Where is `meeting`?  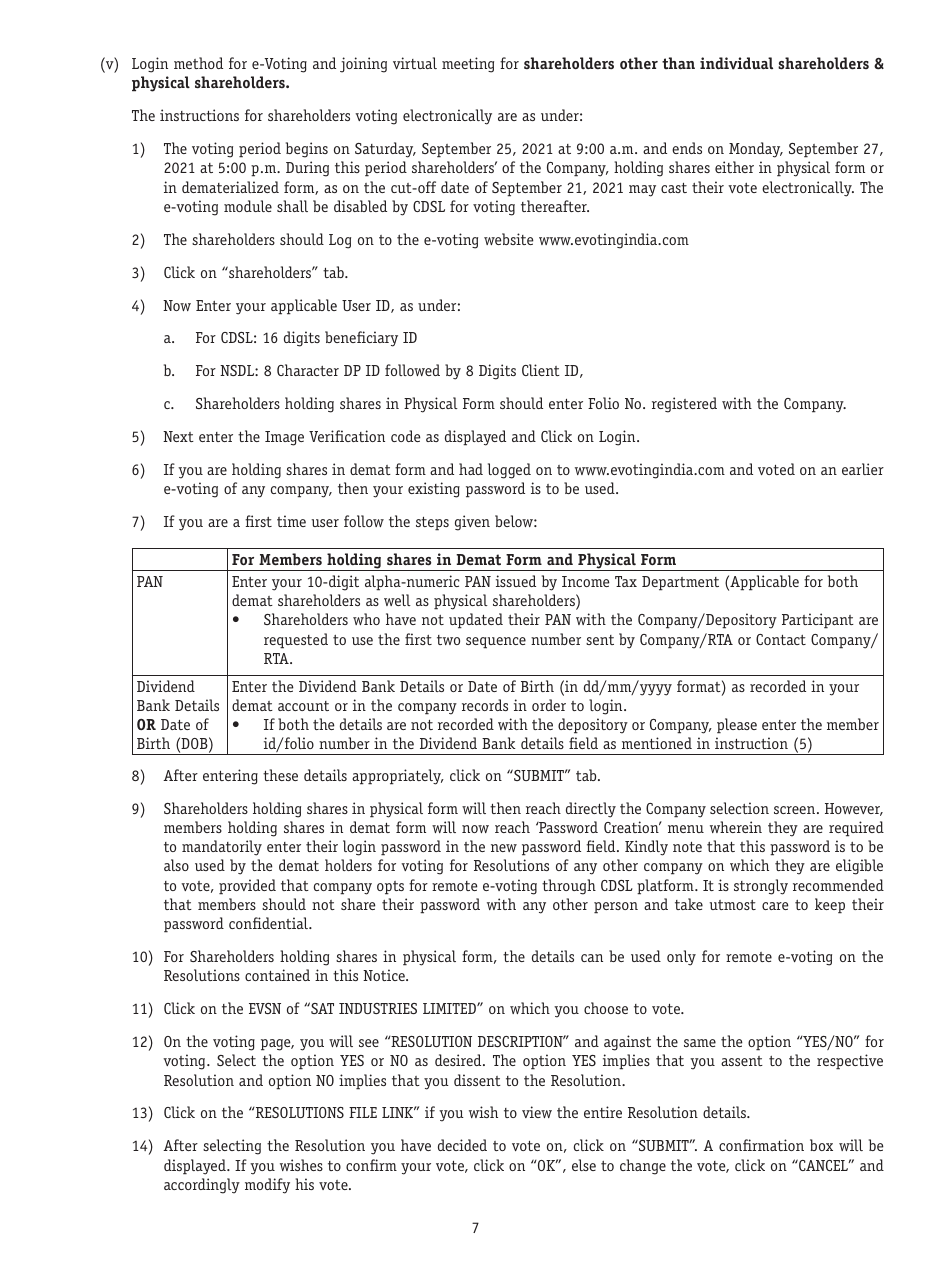 meeting is located at coordinates (468, 65).
